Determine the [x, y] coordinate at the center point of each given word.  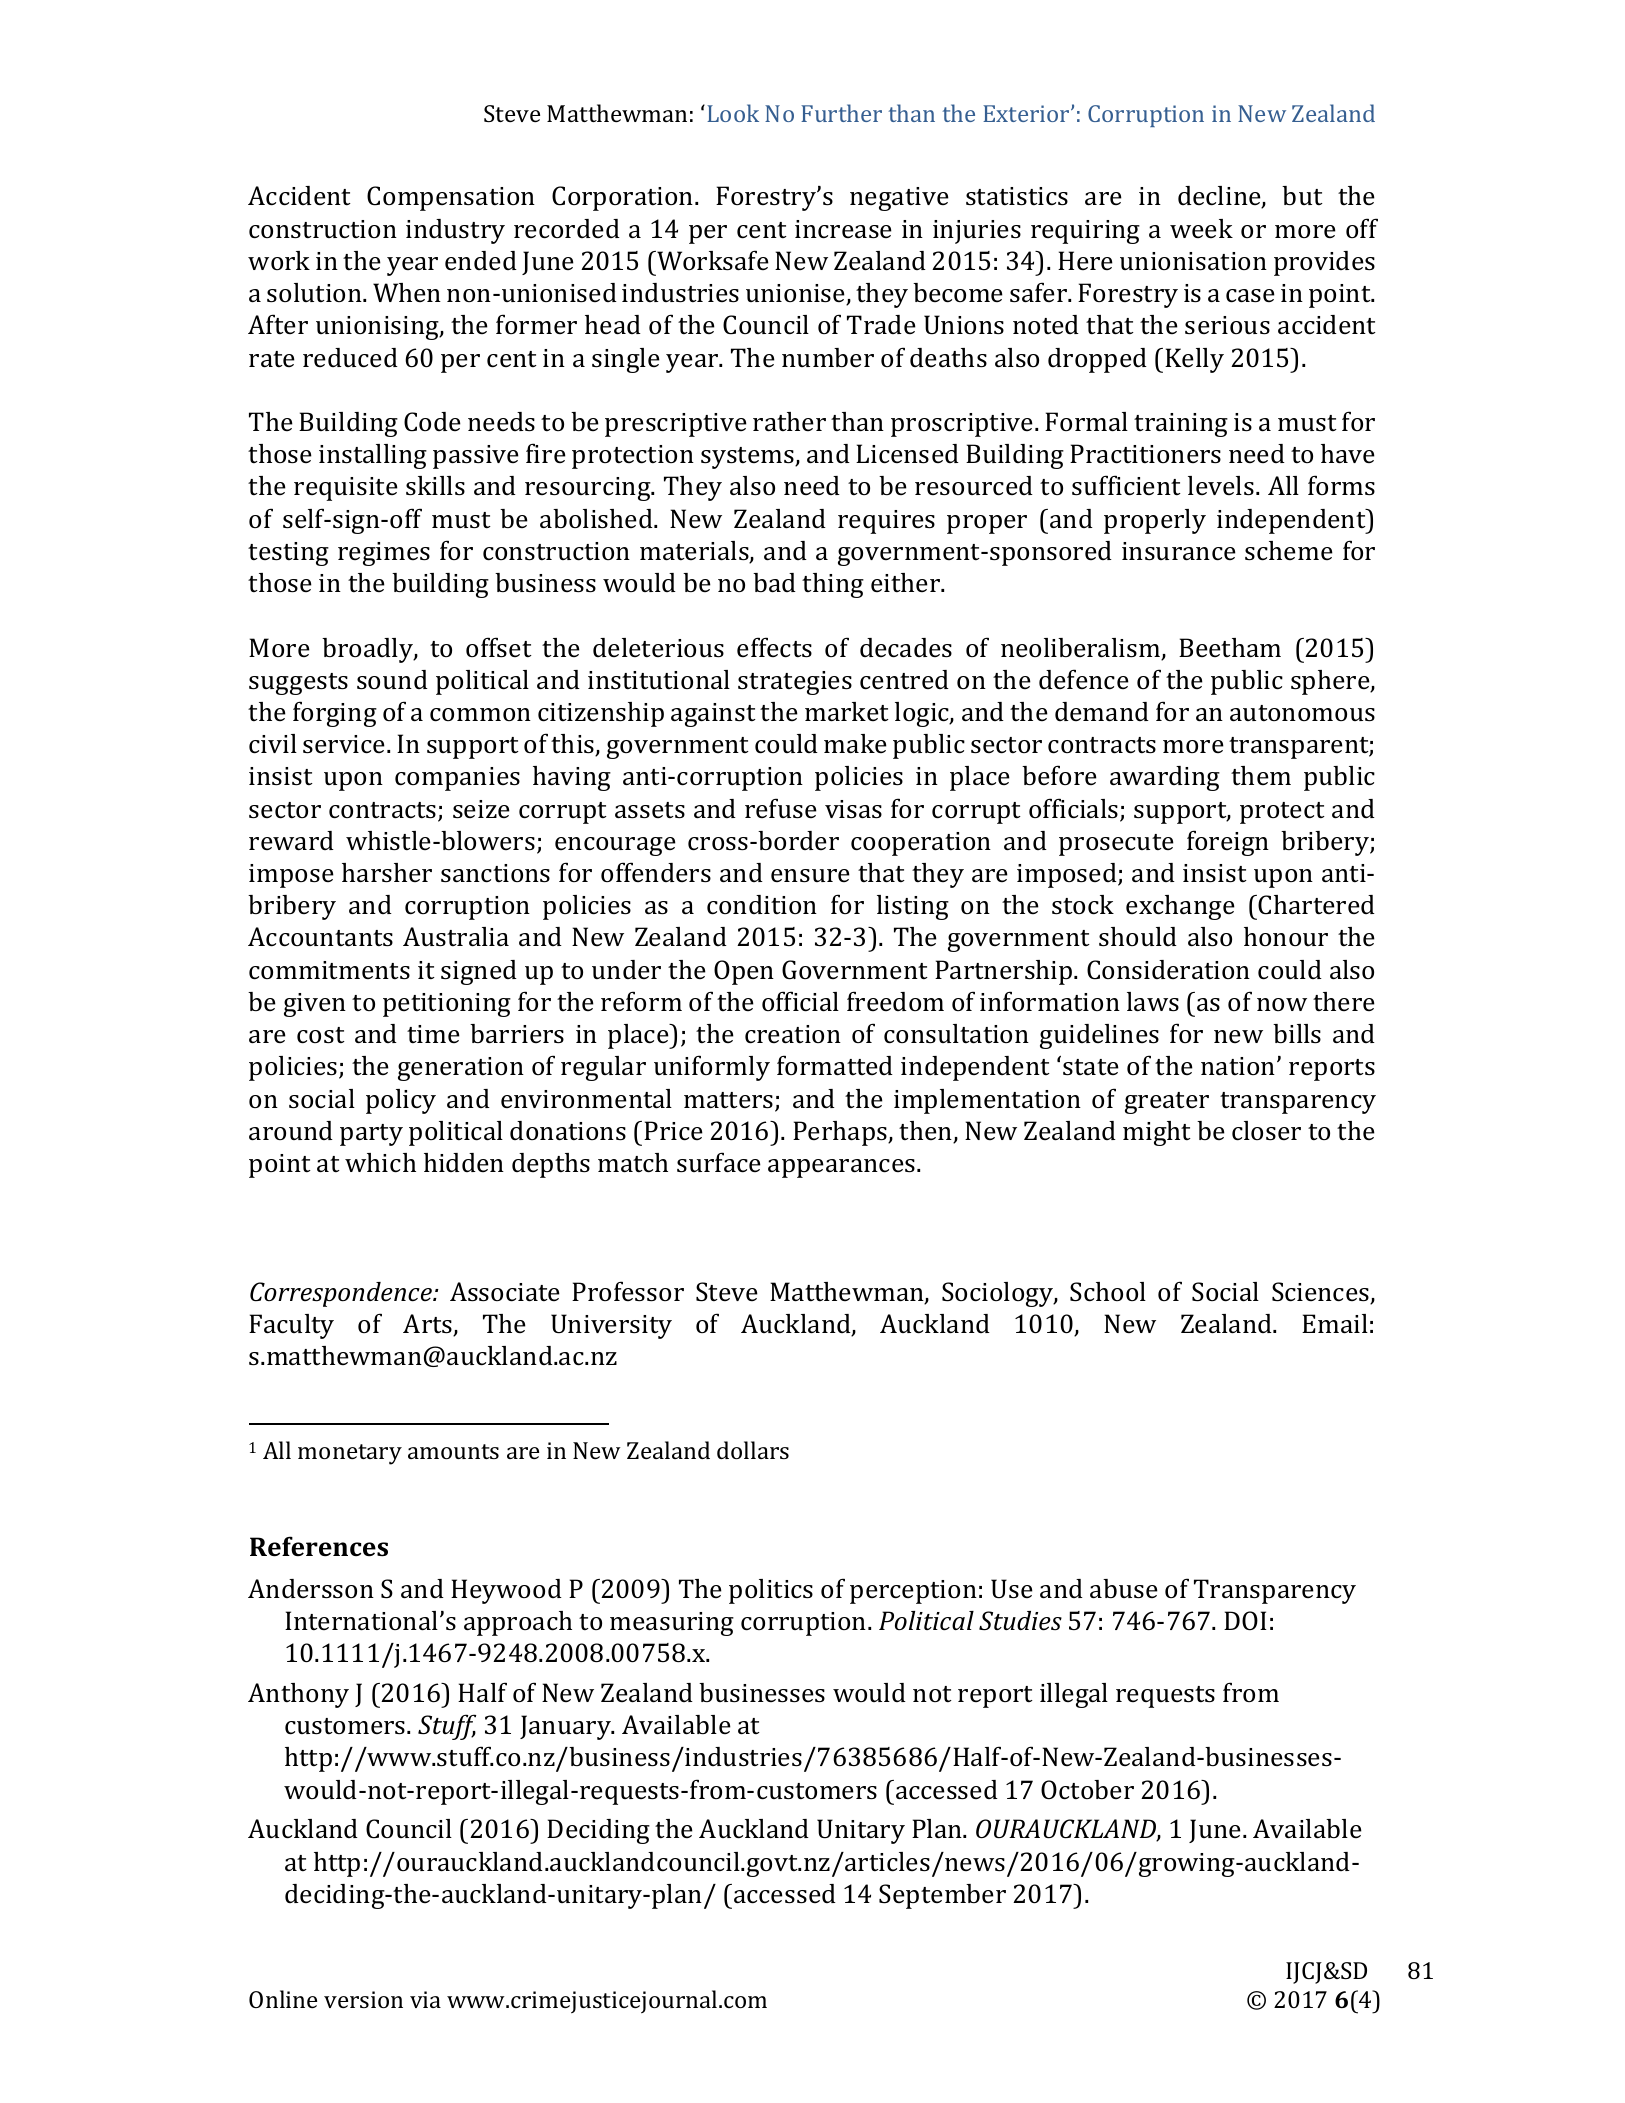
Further [841, 113]
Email [1335, 1324]
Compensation [451, 198]
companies [457, 779]
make [855, 744]
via [425, 1999]
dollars [753, 1450]
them [1261, 775]
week [1201, 228]
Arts [428, 1325]
